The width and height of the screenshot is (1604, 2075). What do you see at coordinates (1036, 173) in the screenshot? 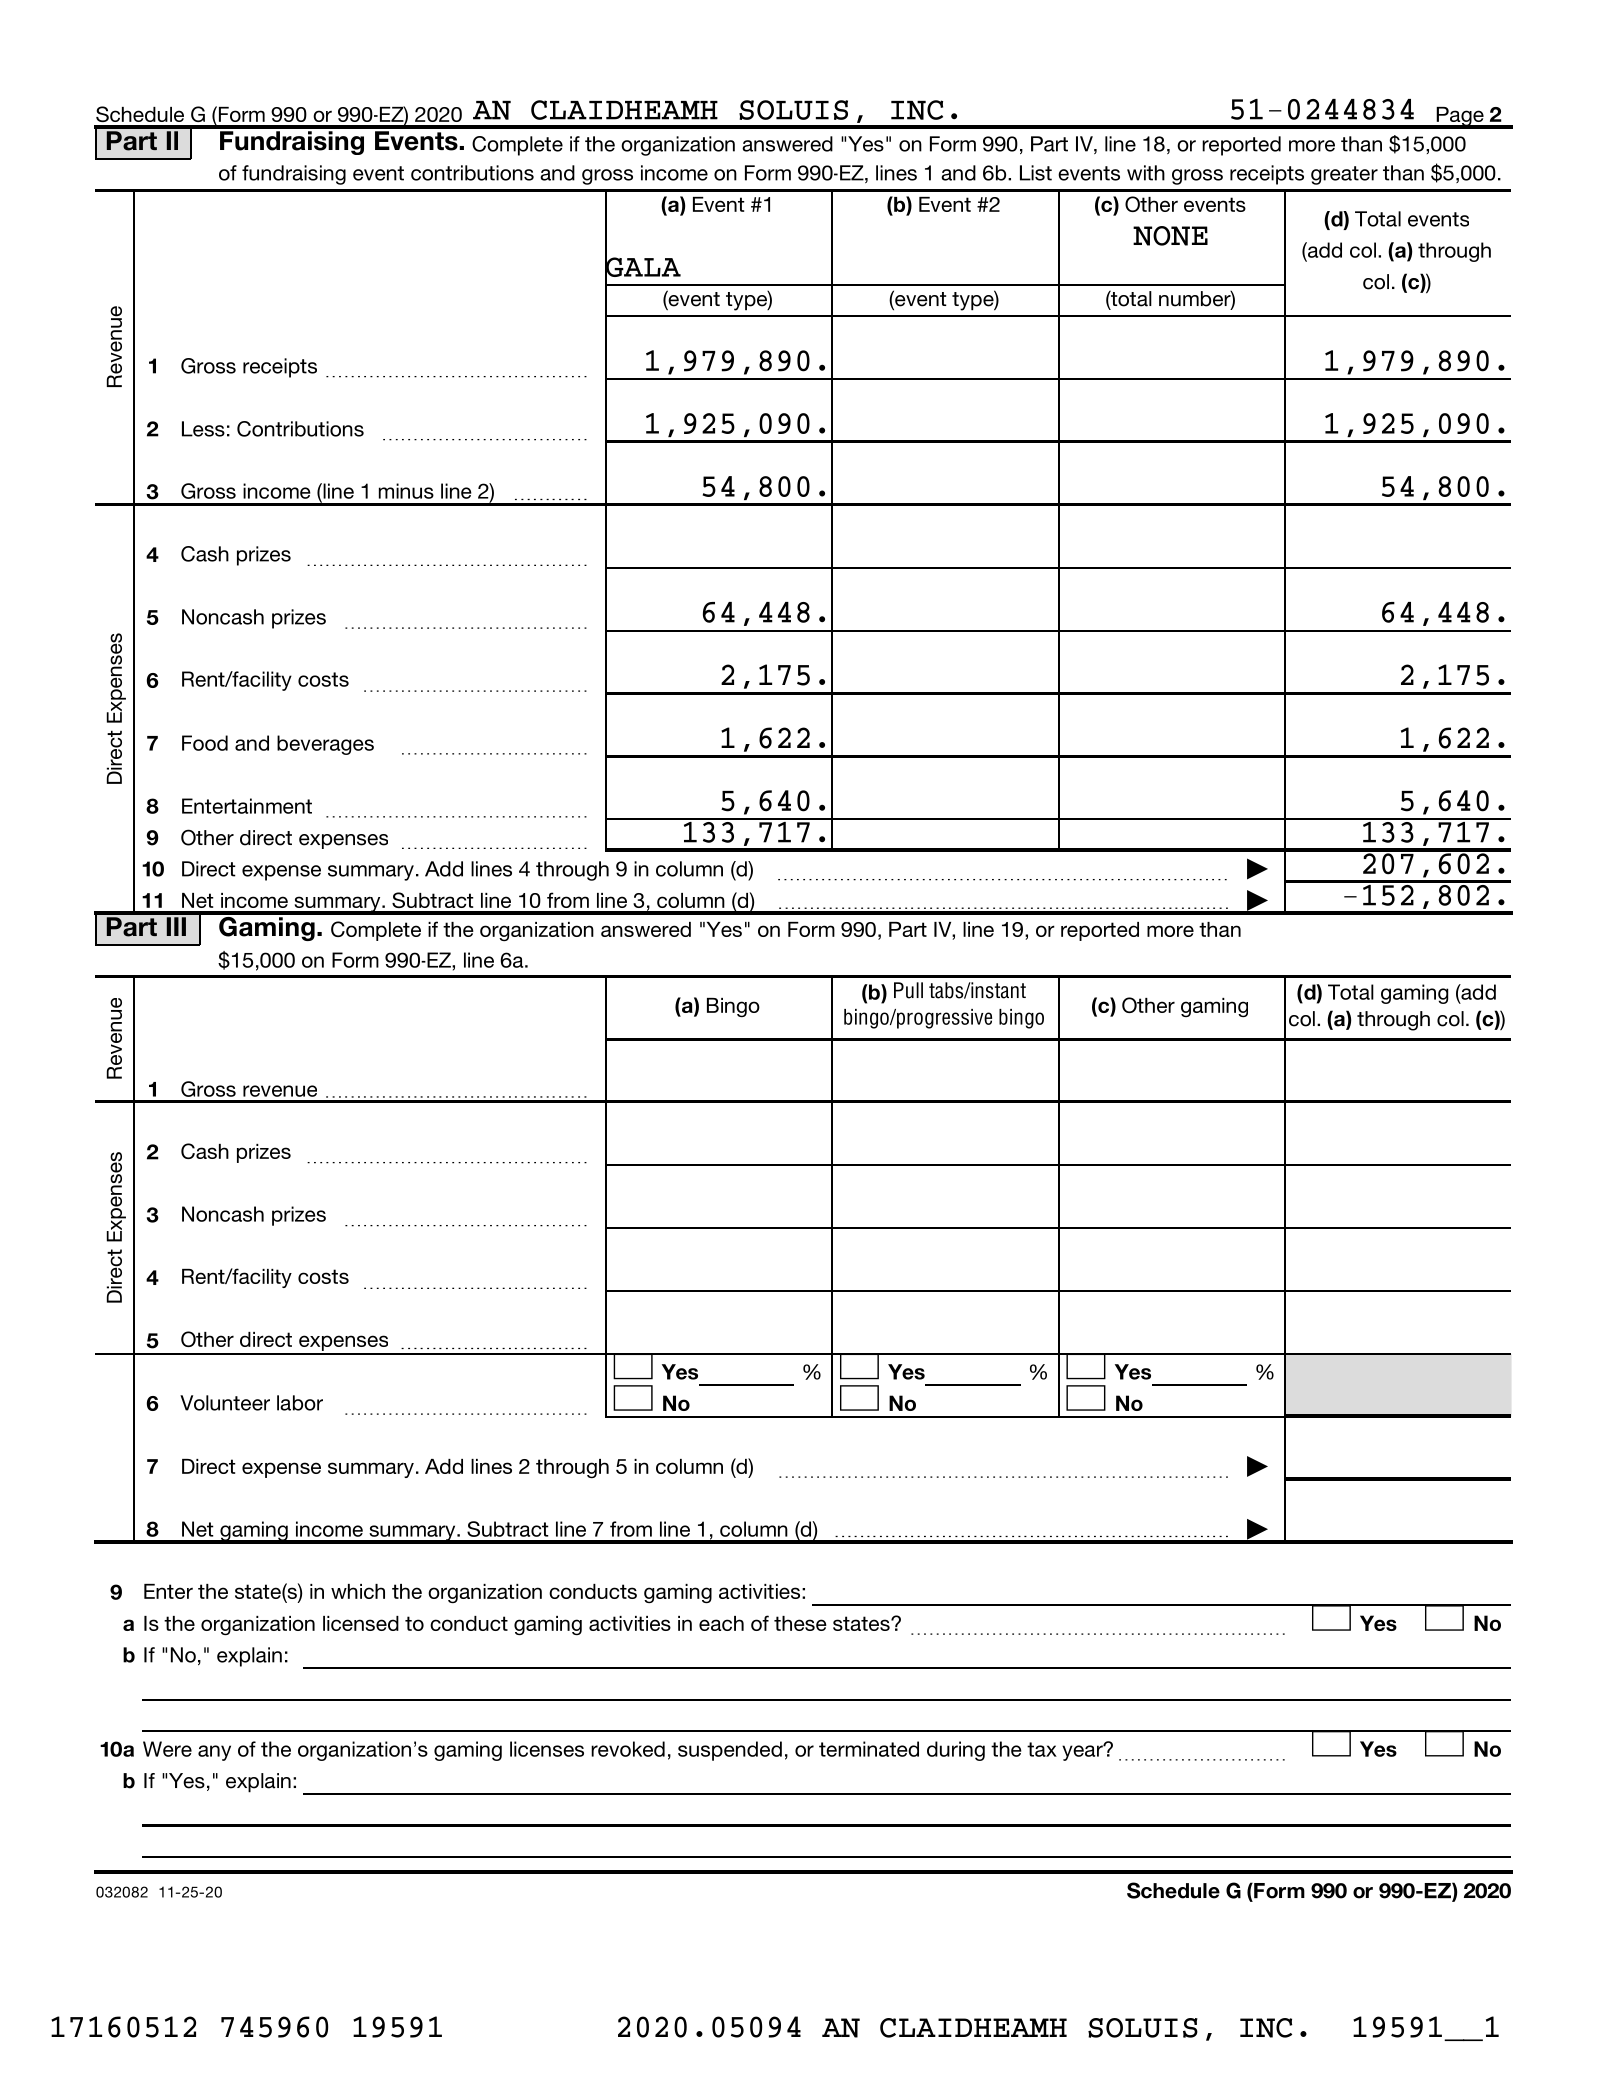
I see `List` at bounding box center [1036, 173].
